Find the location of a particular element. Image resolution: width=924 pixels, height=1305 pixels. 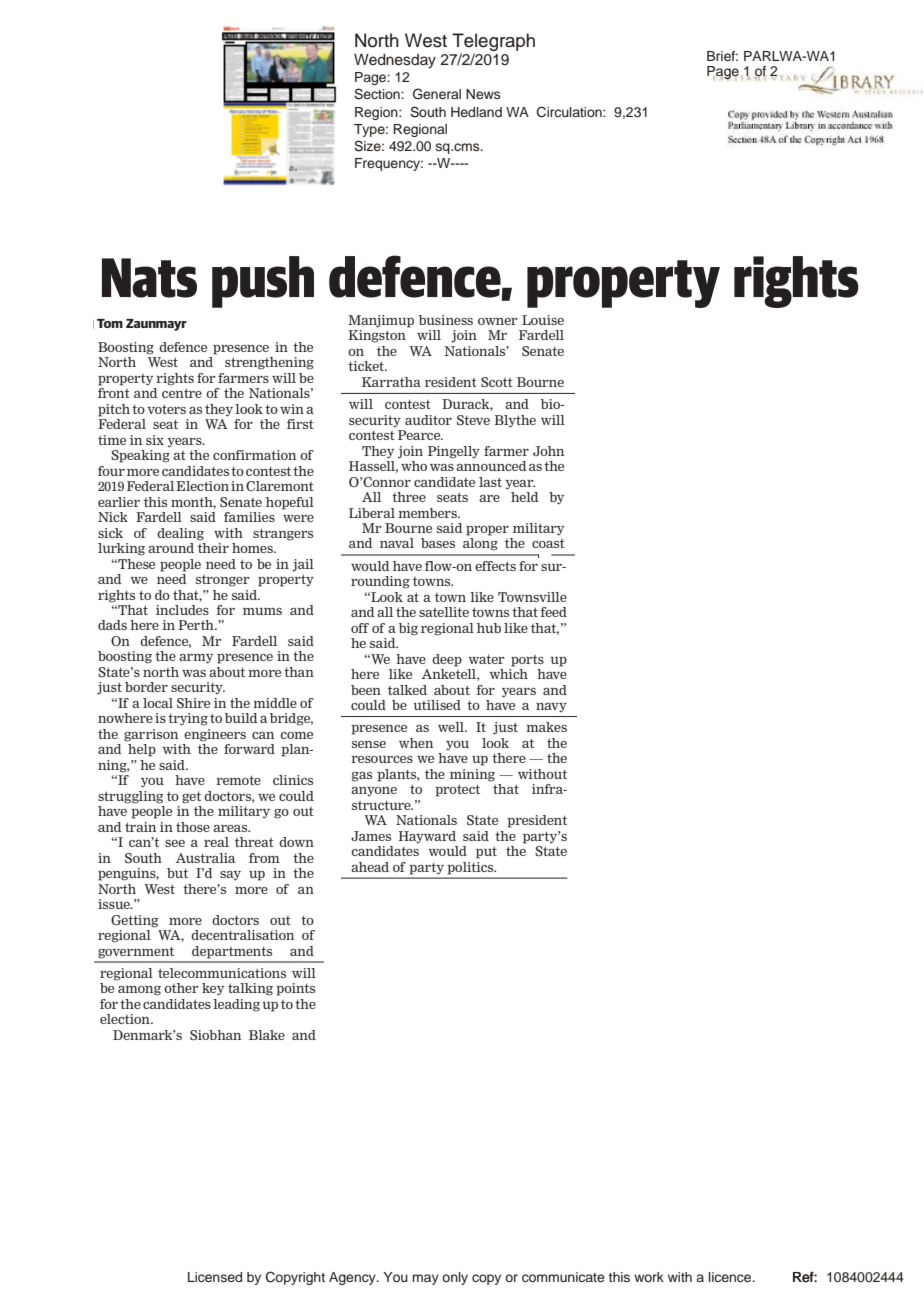

when is located at coordinates (416, 743).
